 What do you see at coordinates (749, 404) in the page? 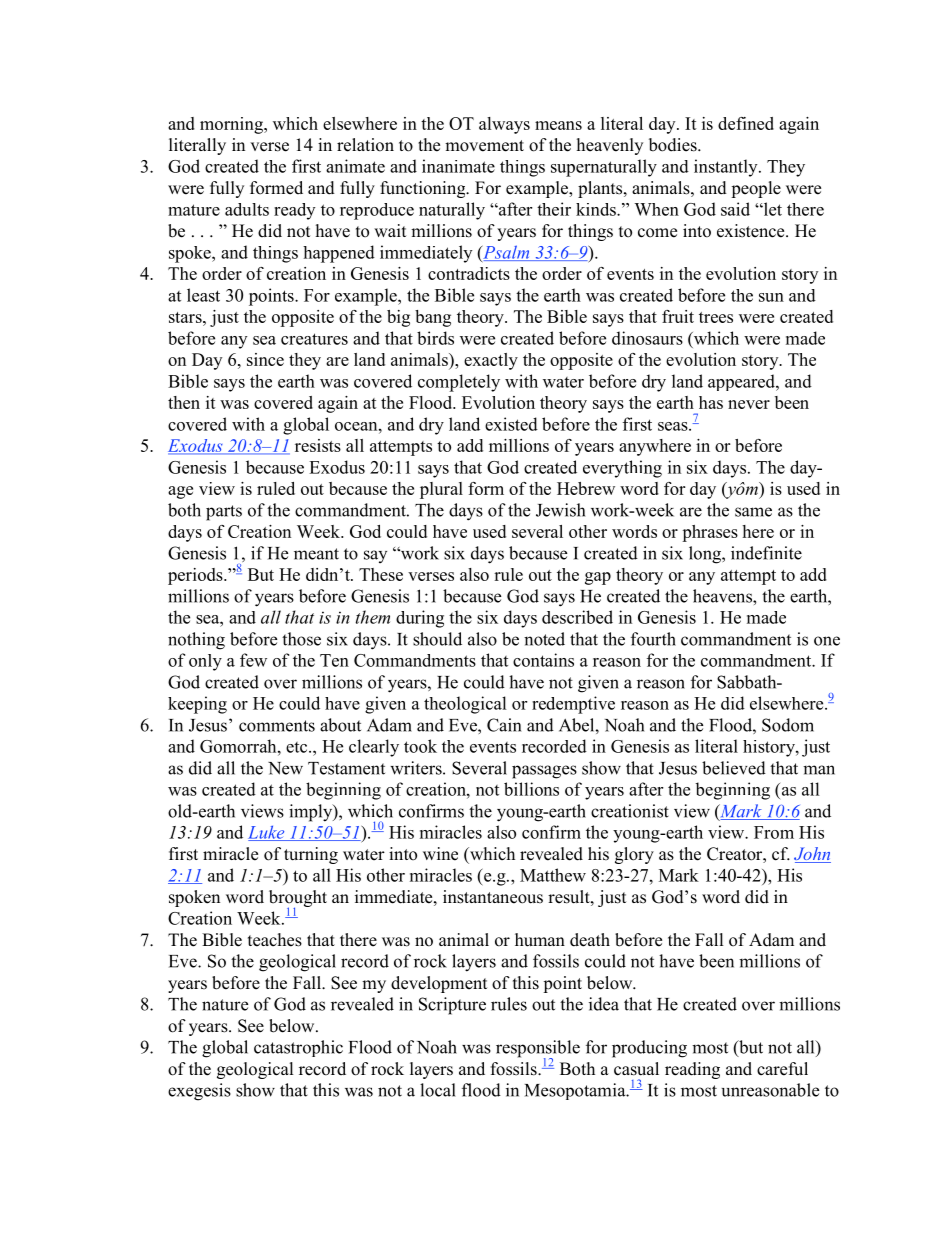
I see `never` at bounding box center [749, 404].
